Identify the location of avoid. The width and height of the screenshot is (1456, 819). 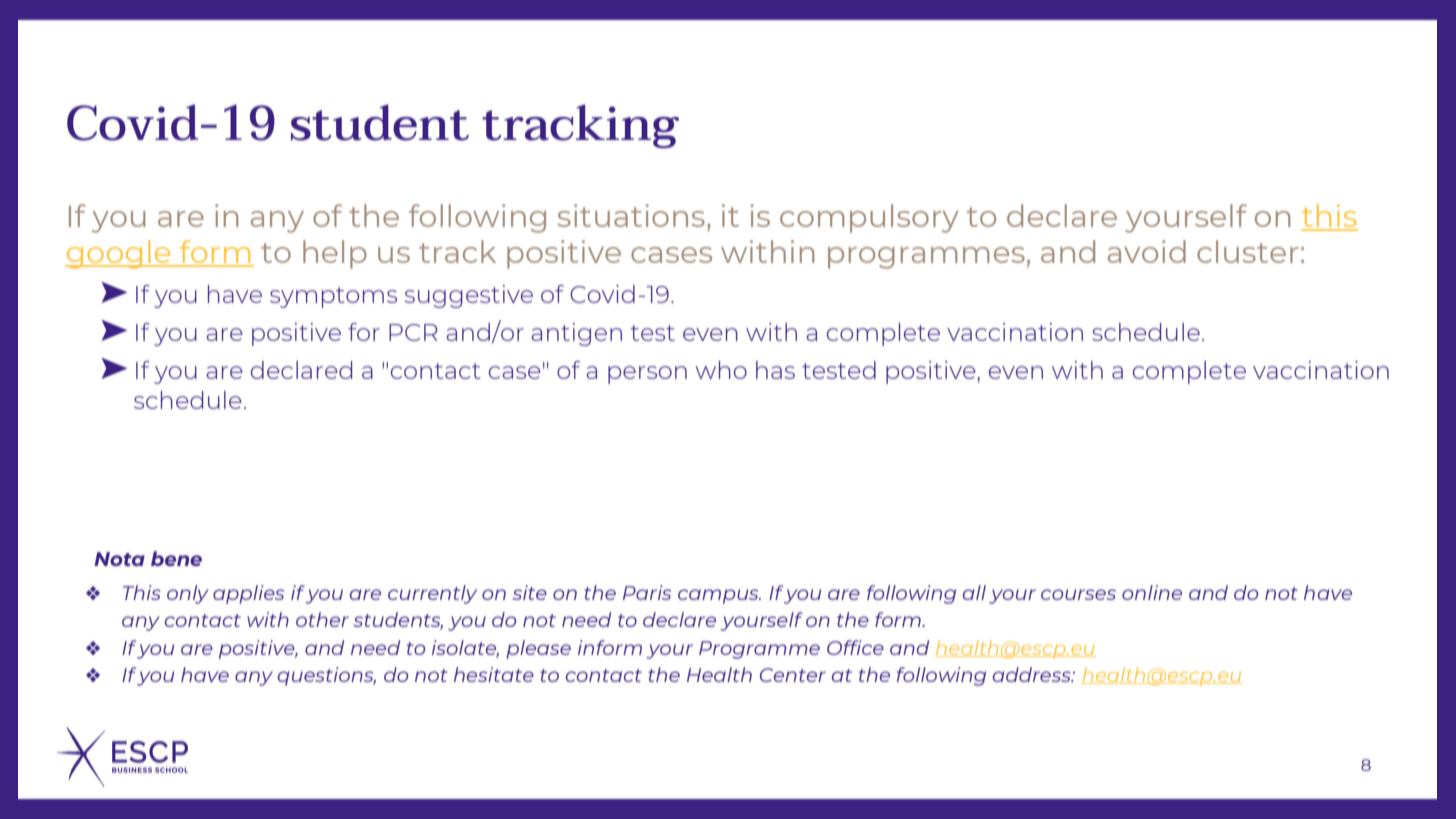
(1147, 251).
